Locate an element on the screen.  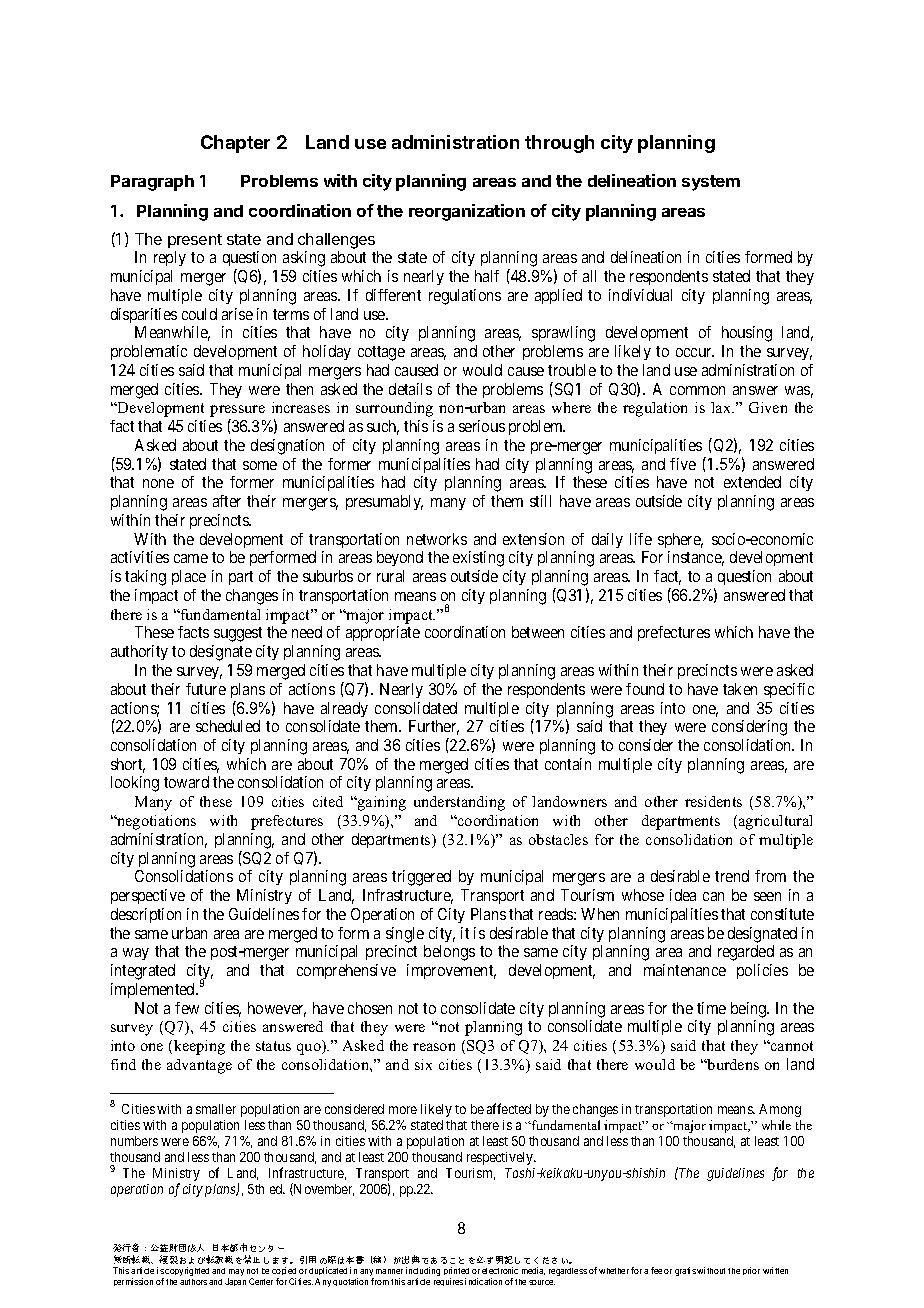
triggered is located at coordinates (421, 878).
